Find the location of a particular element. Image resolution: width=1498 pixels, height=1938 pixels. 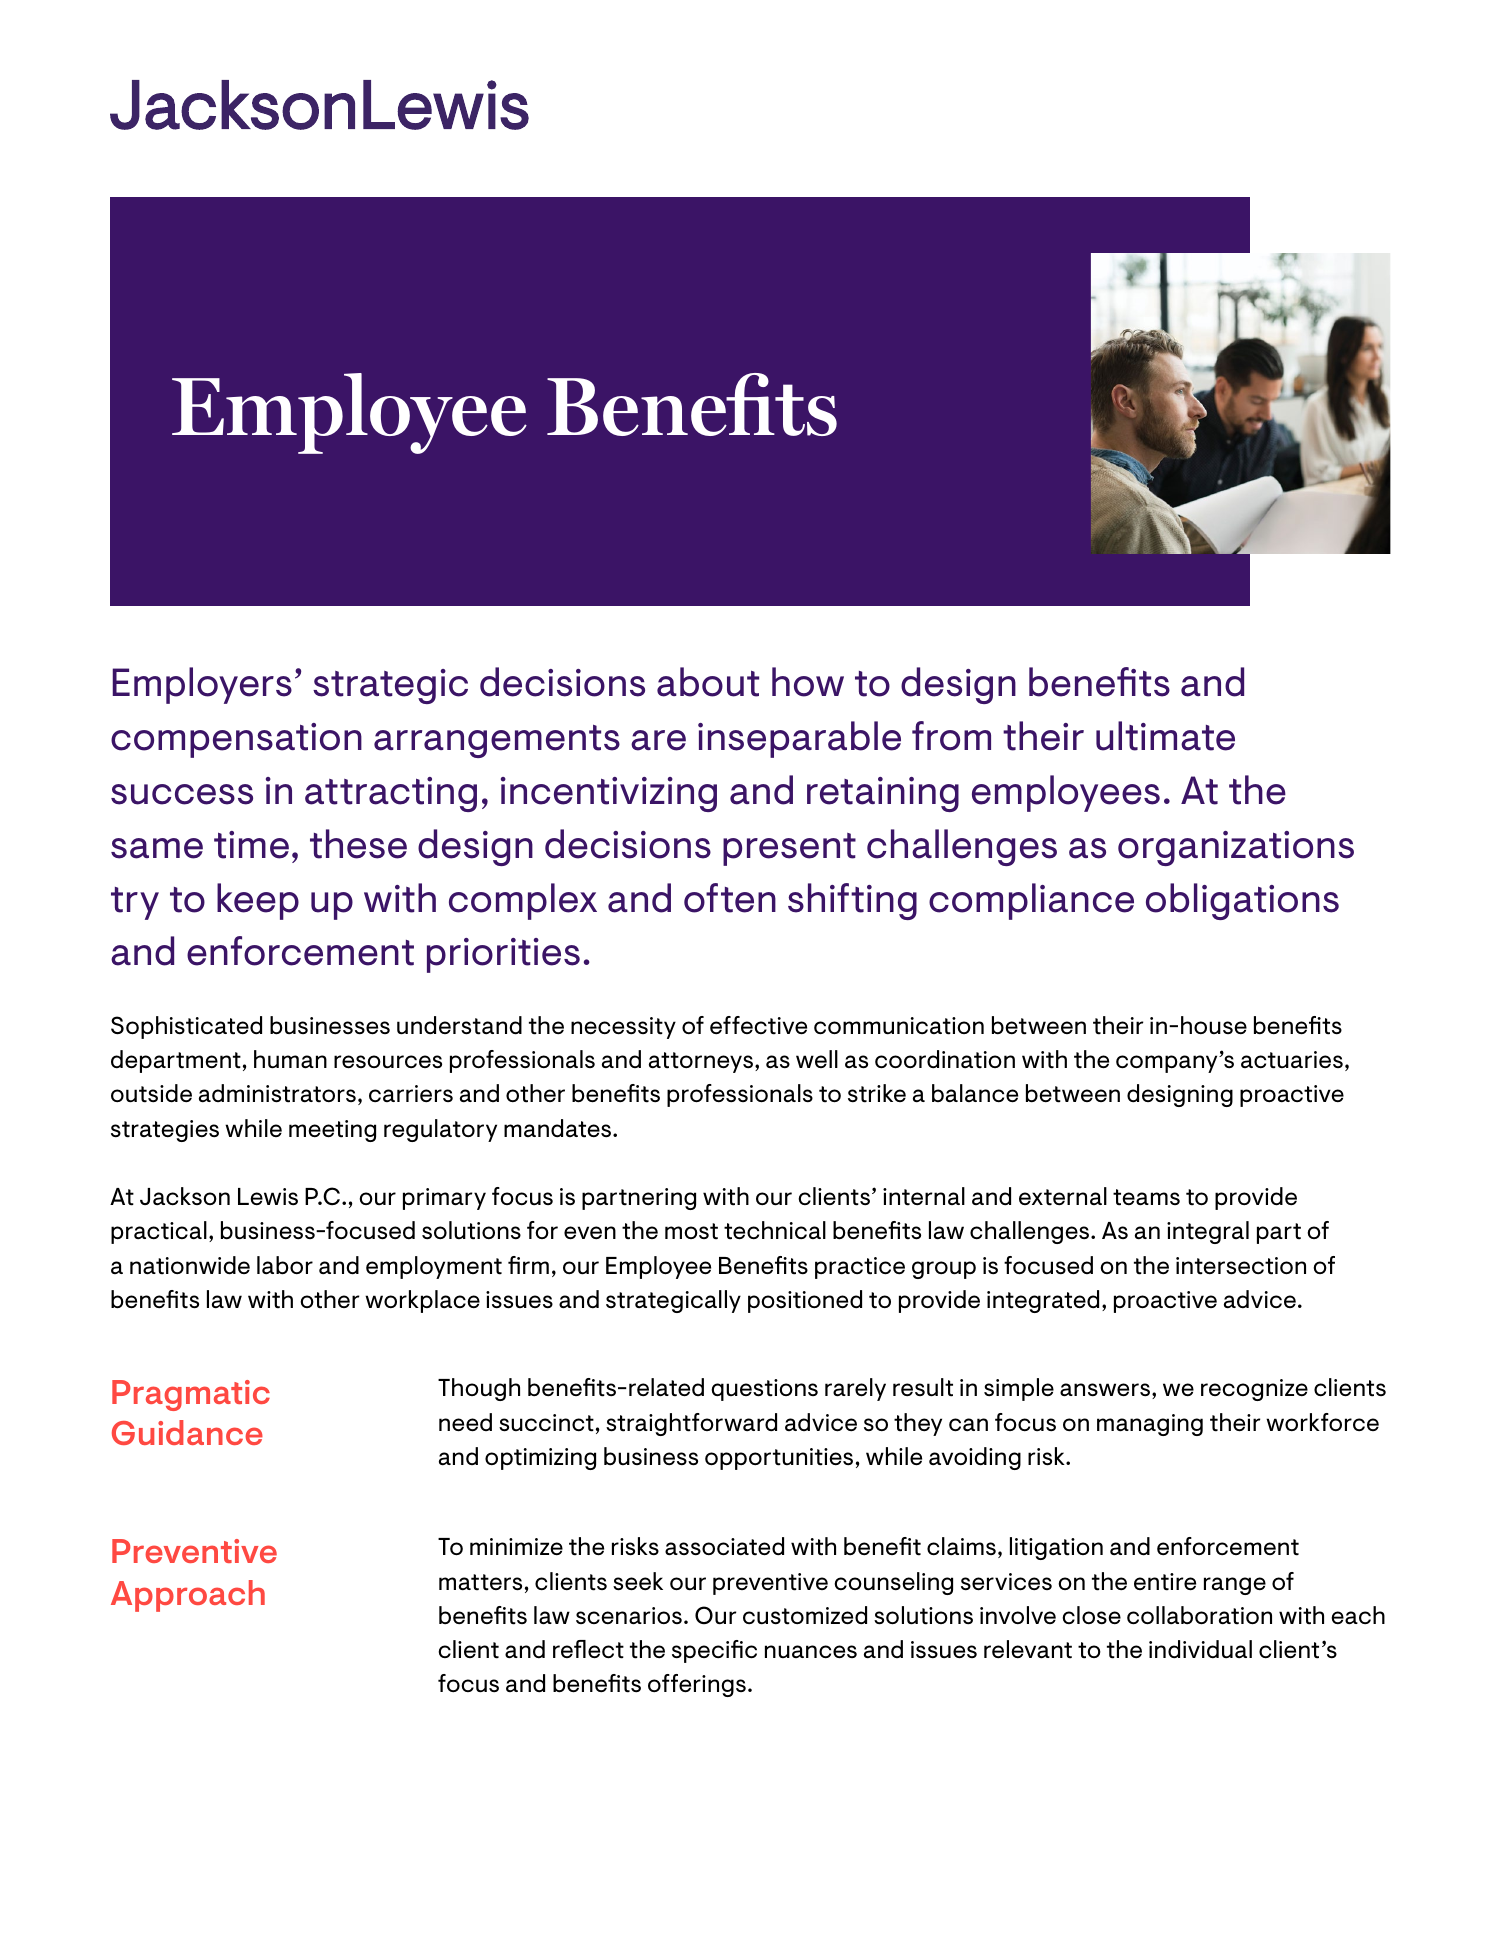

technical is located at coordinates (775, 1230).
